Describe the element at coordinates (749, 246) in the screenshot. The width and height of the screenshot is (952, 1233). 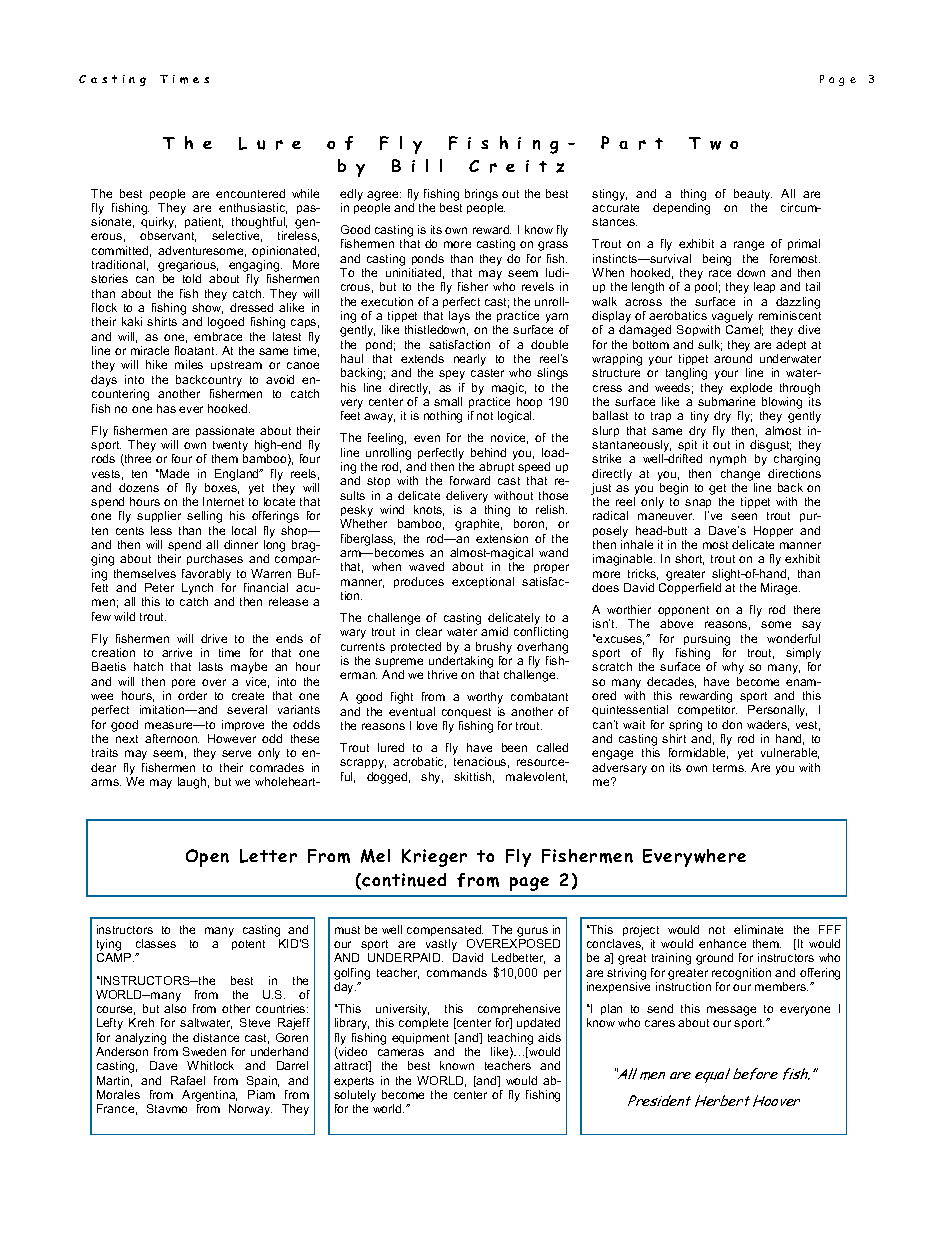
I see `range` at that location.
